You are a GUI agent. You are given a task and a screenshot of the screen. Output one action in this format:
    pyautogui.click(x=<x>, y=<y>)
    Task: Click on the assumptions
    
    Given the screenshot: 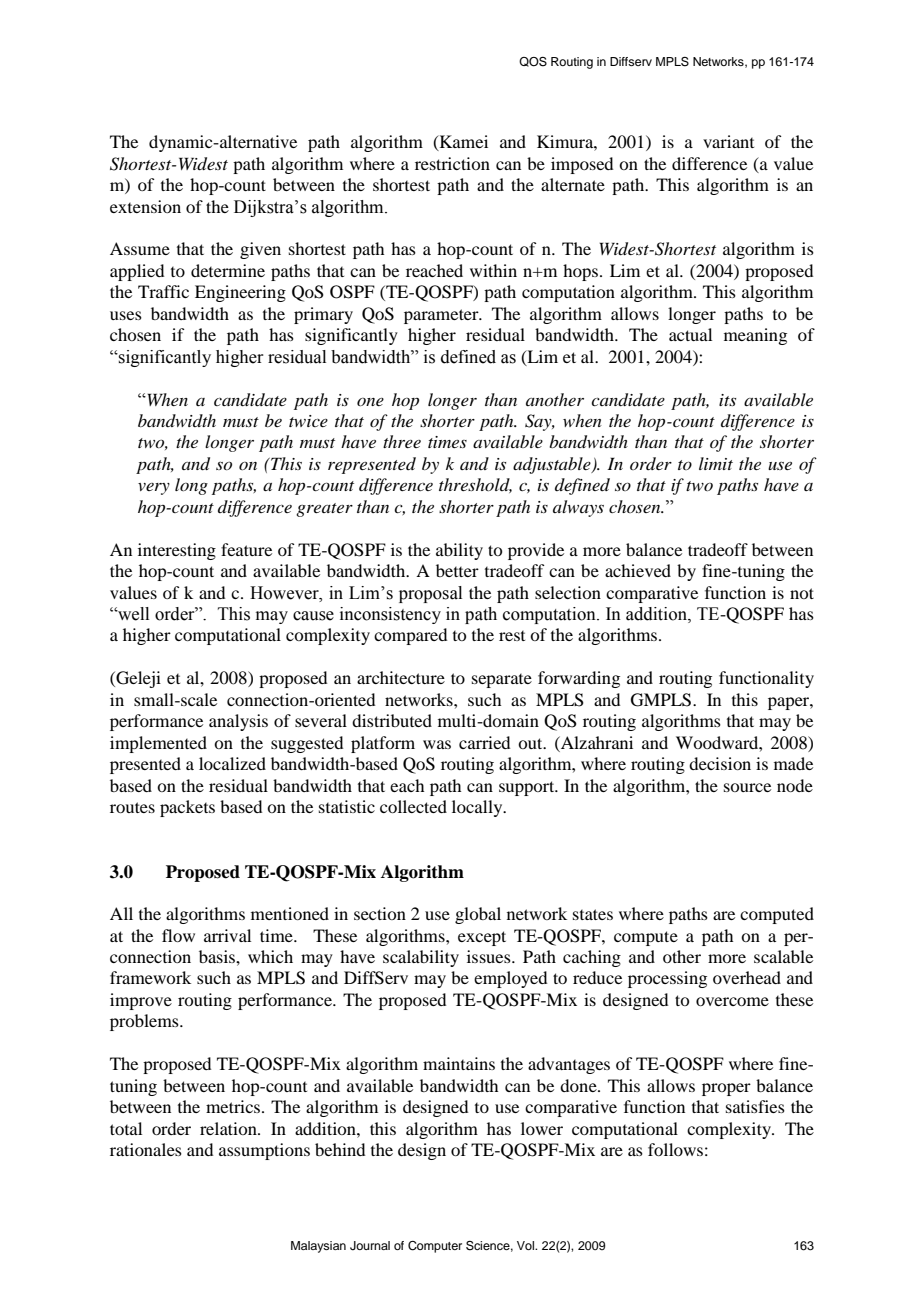 What is the action you would take?
    pyautogui.click(x=264, y=1151)
